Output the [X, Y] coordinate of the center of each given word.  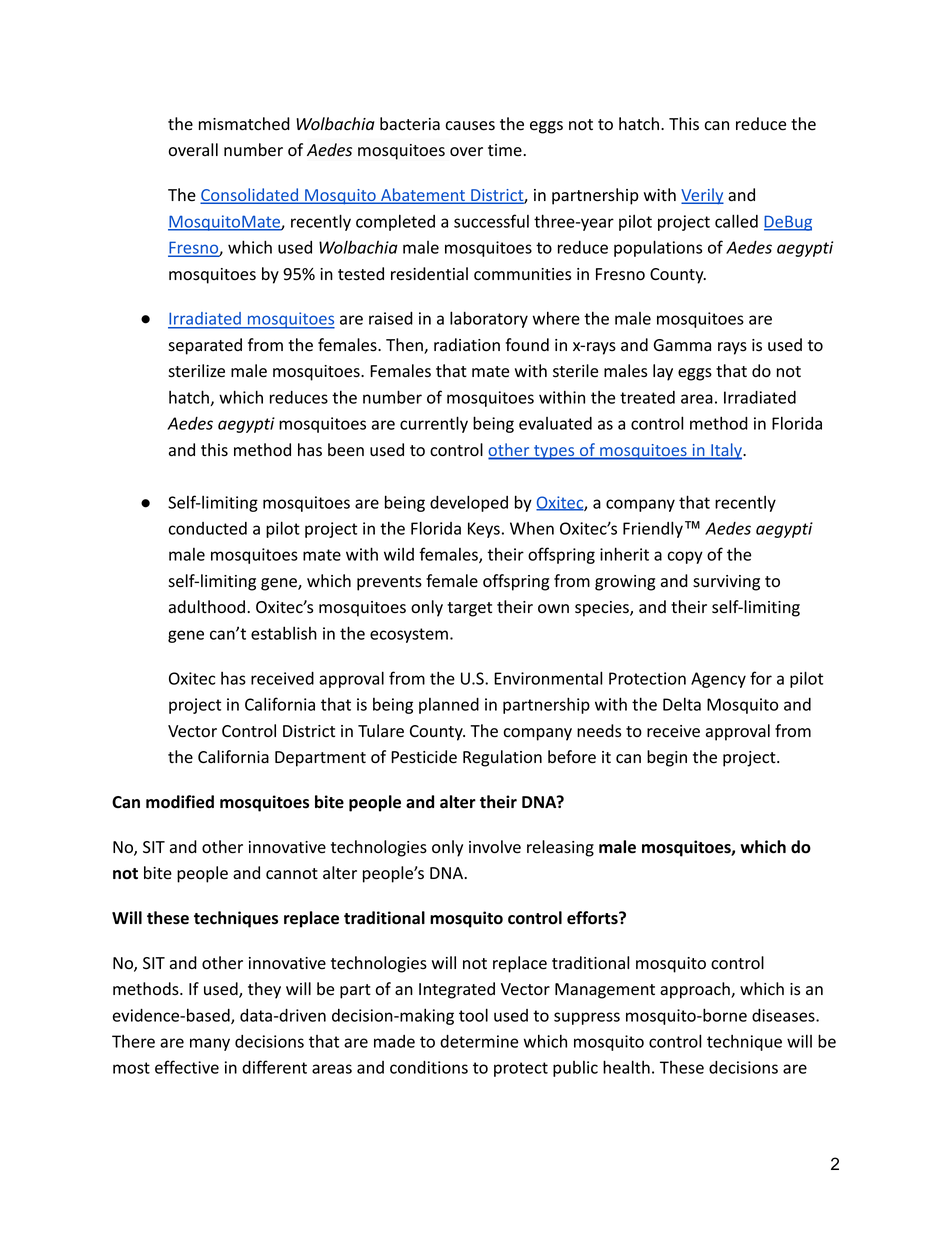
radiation [467, 345]
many [210, 1044]
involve [495, 847]
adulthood [207, 607]
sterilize [196, 371]
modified [180, 802]
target [469, 609]
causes [470, 126]
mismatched [244, 124]
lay [663, 372]
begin [667, 758]
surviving [726, 583]
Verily [702, 196]
